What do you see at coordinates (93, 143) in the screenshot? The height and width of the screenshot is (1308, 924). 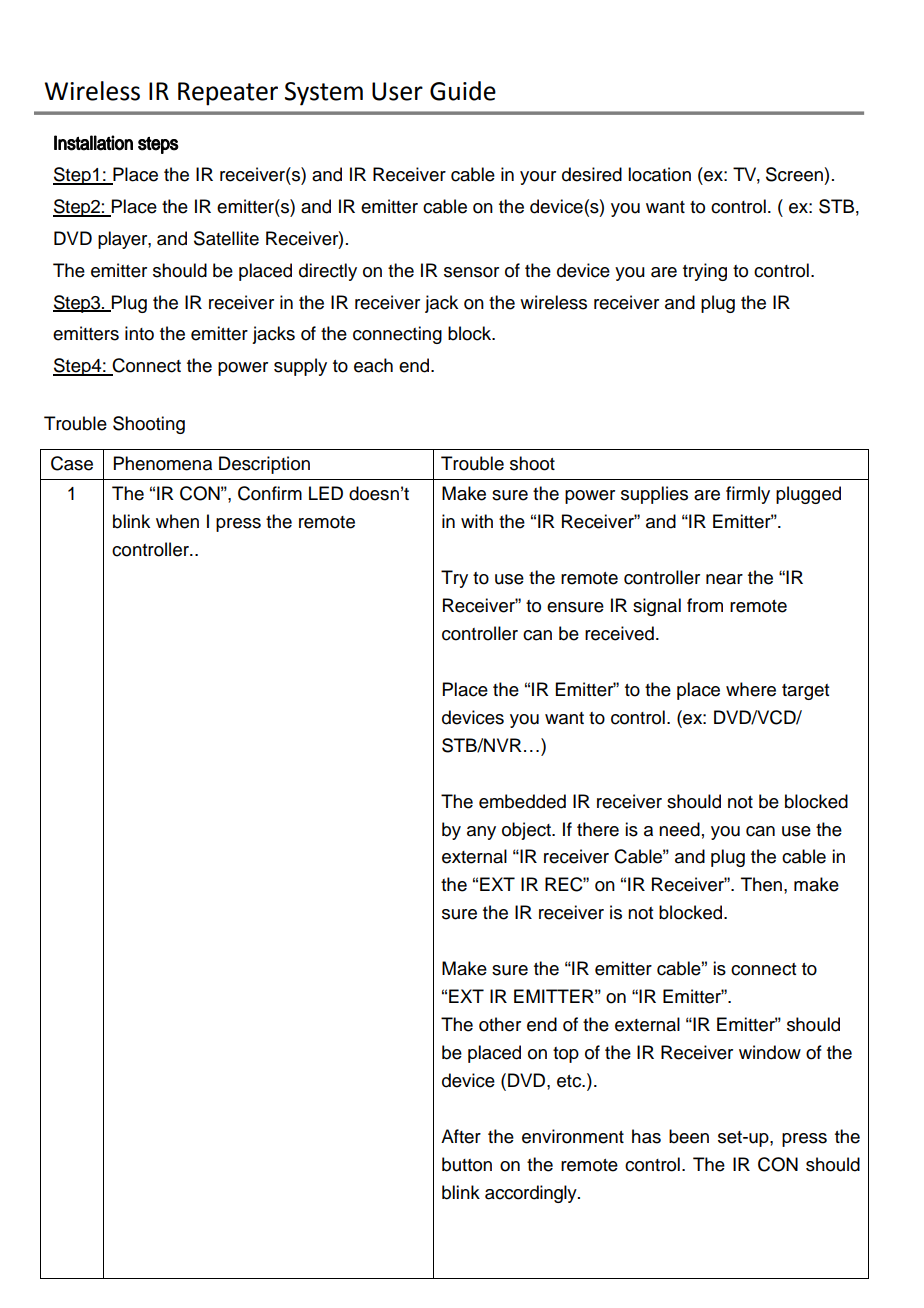 I see `Installation` at bounding box center [93, 143].
